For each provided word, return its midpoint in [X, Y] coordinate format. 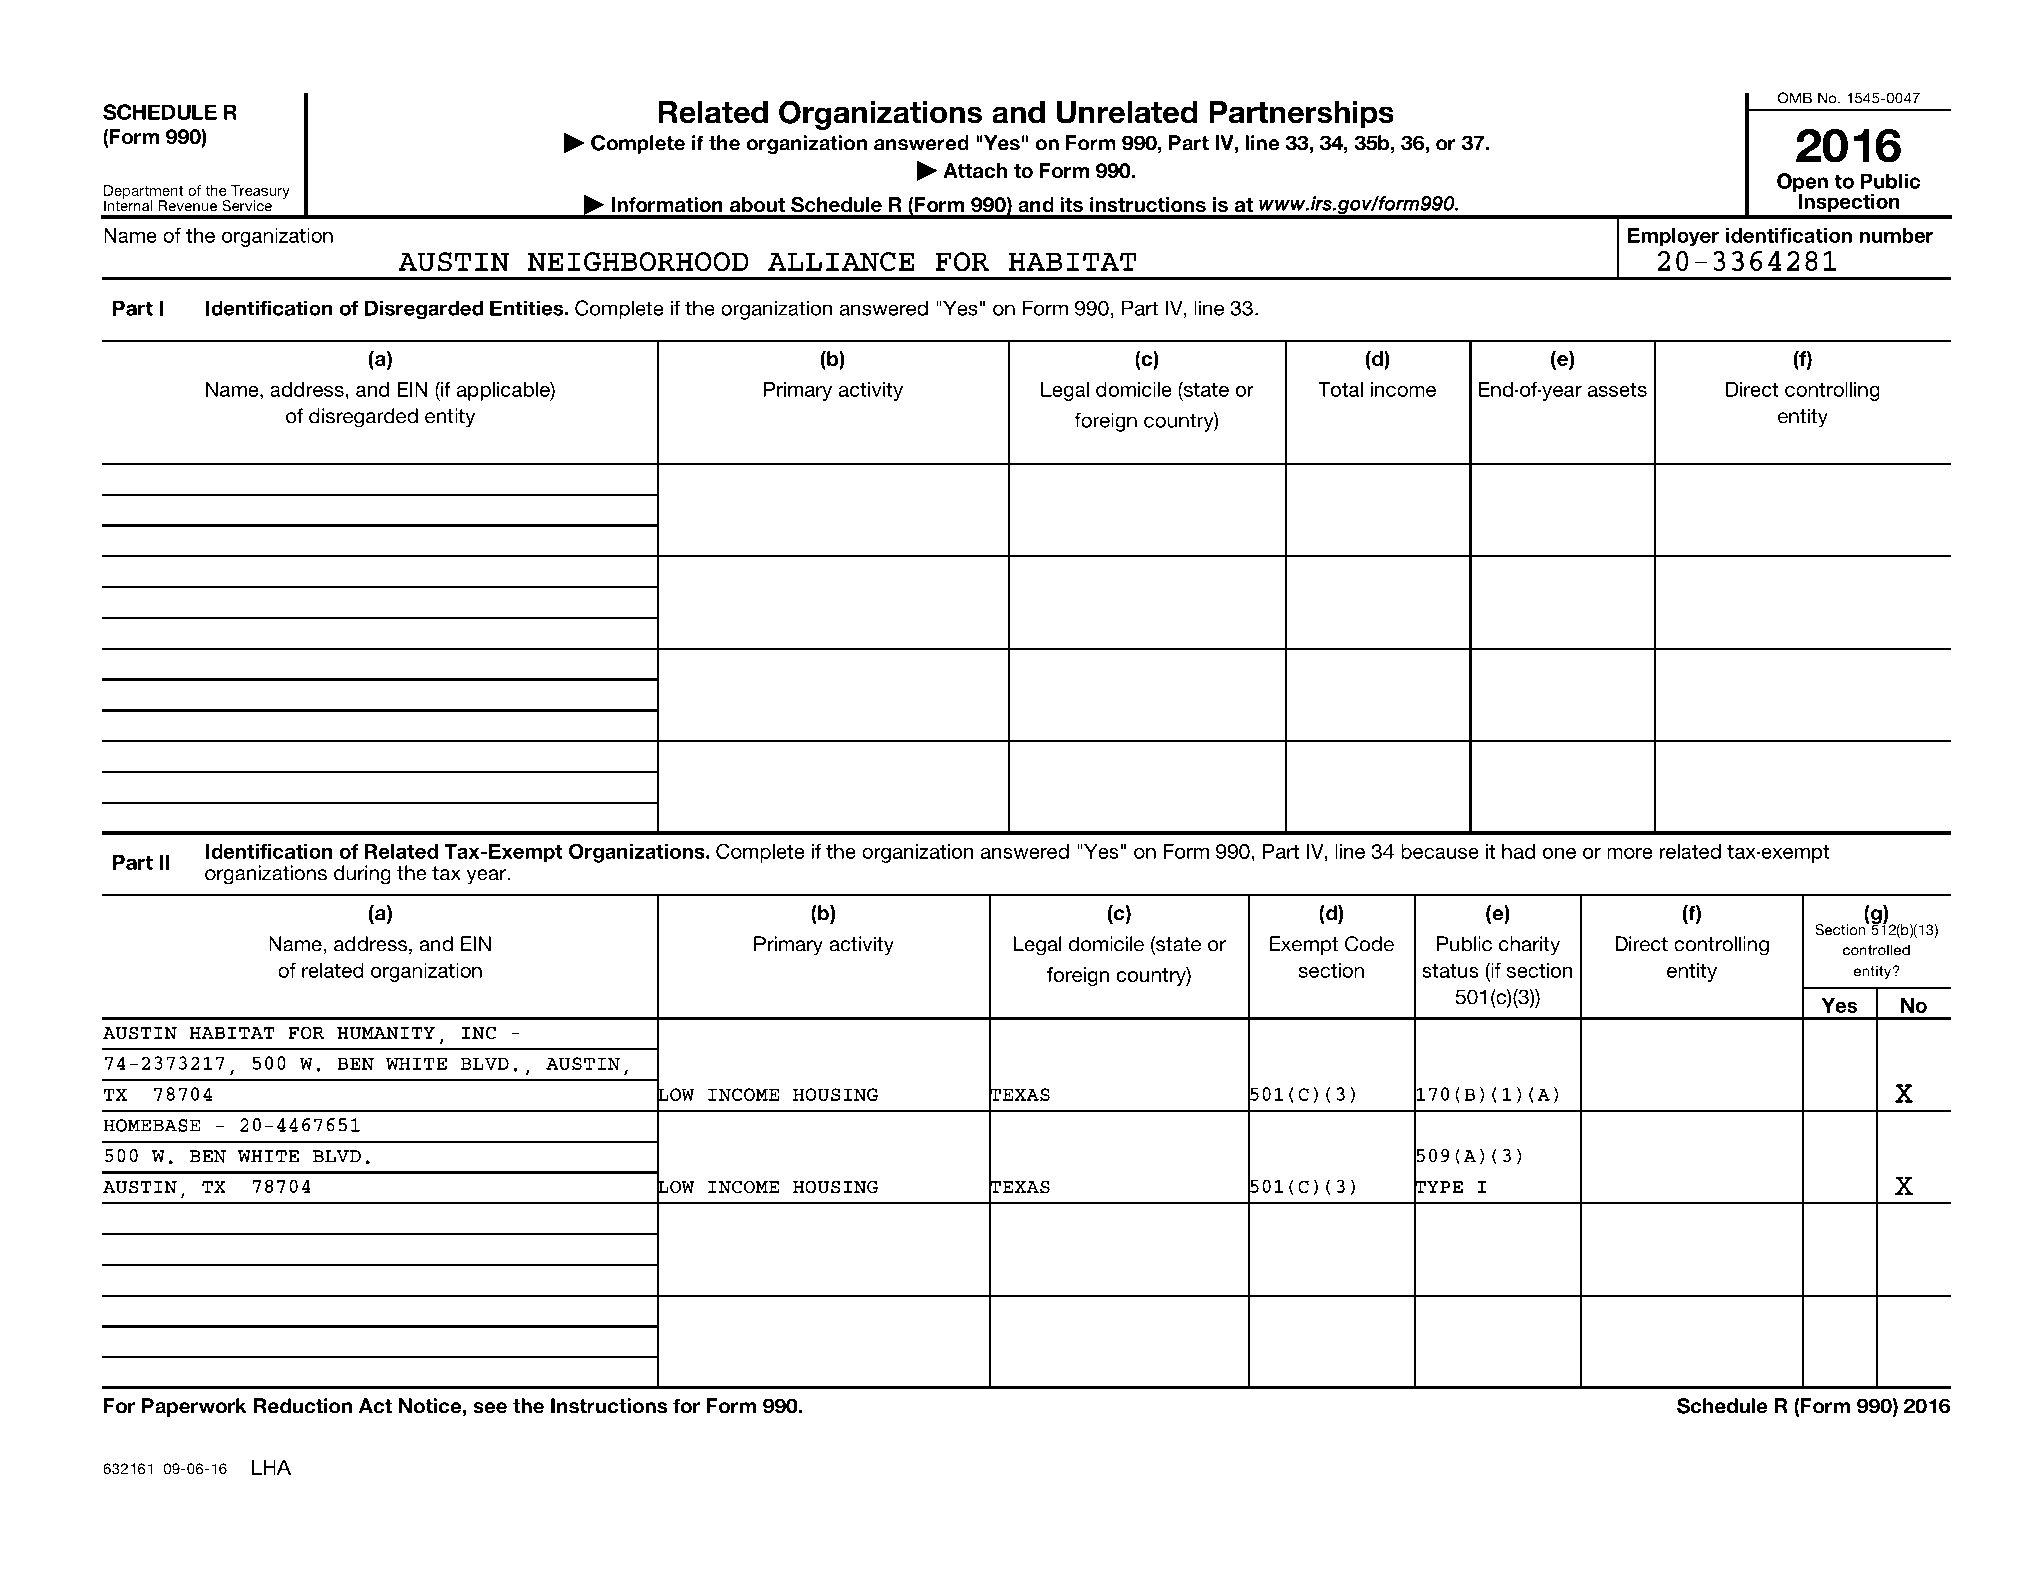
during [362, 875]
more [1630, 853]
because [1440, 851]
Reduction [303, 1406]
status [1450, 971]
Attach [975, 170]
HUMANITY [386, 1033]
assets [1617, 390]
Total [1340, 389]
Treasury [260, 193]
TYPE [1438, 1187]
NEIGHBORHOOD [638, 262]
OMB [1795, 98]
